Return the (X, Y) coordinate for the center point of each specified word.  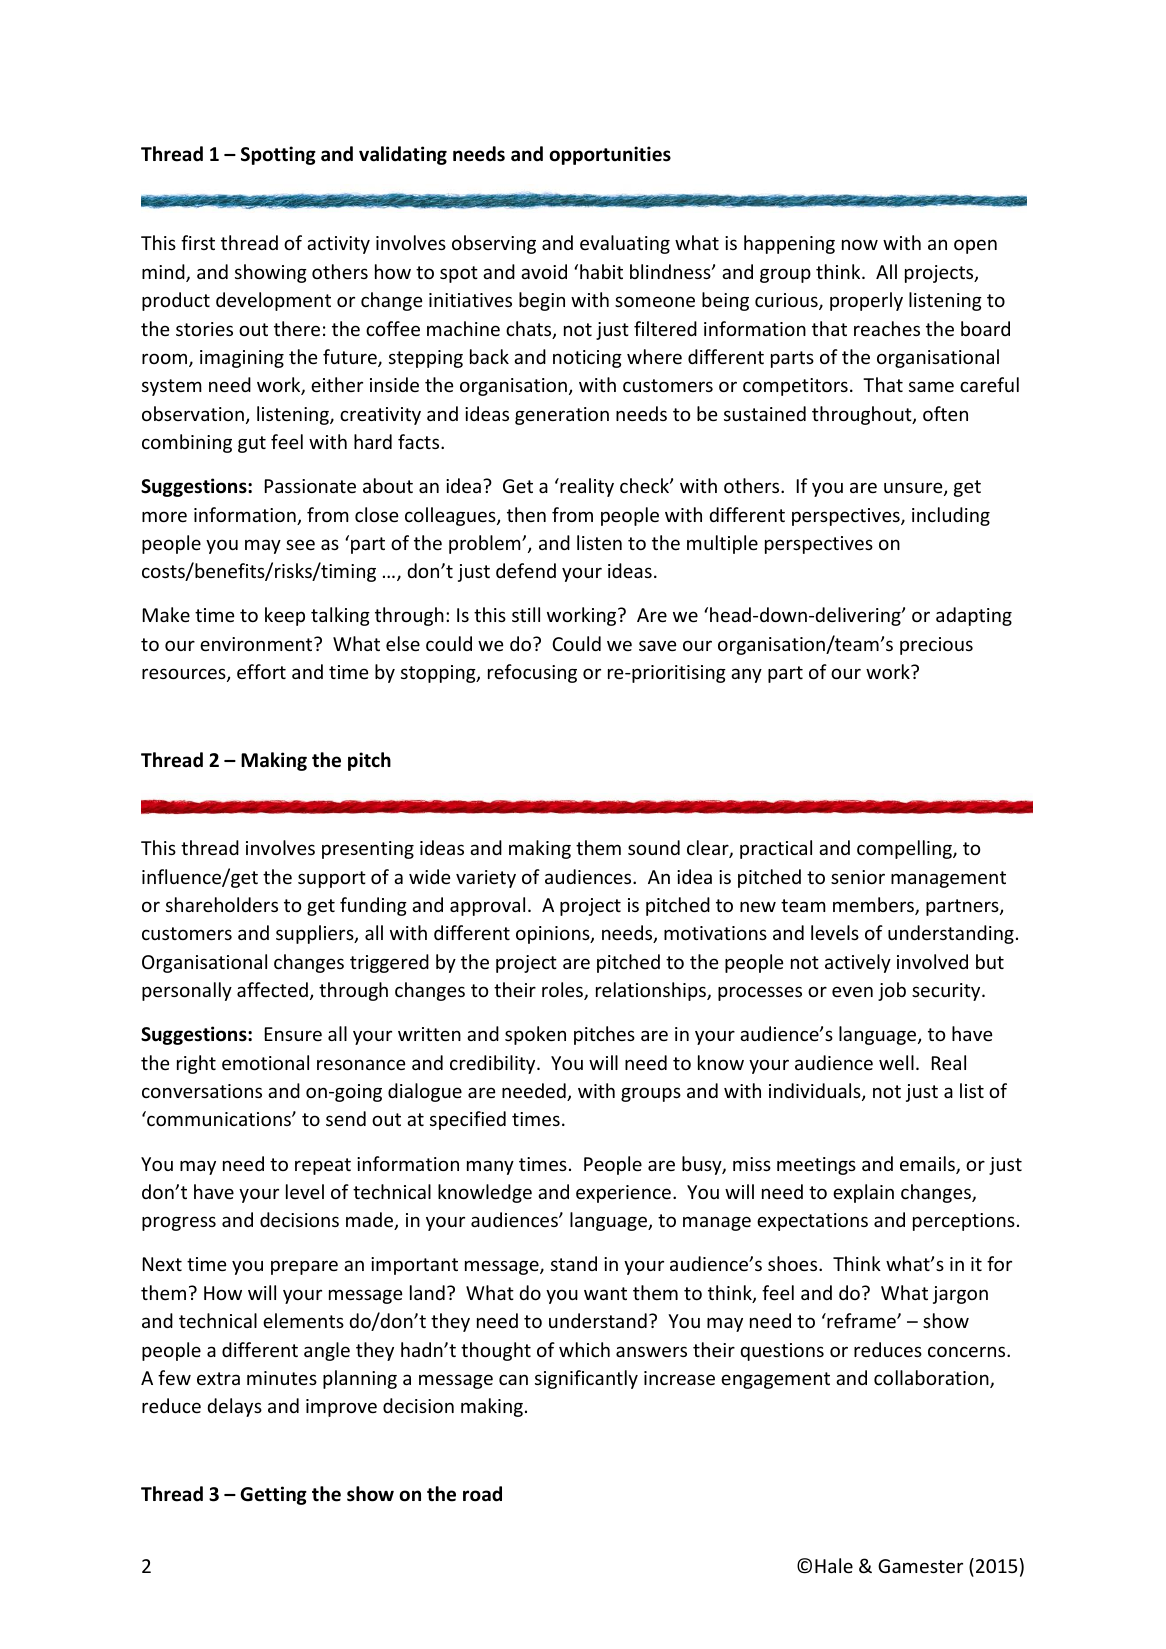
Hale (834, 1565)
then (526, 514)
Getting (273, 1495)
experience (623, 1194)
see (300, 544)
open (975, 246)
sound (654, 847)
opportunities (610, 155)
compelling (905, 849)
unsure (914, 489)
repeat (323, 1166)
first (198, 242)
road (482, 1494)
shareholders (222, 904)
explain (863, 1193)
